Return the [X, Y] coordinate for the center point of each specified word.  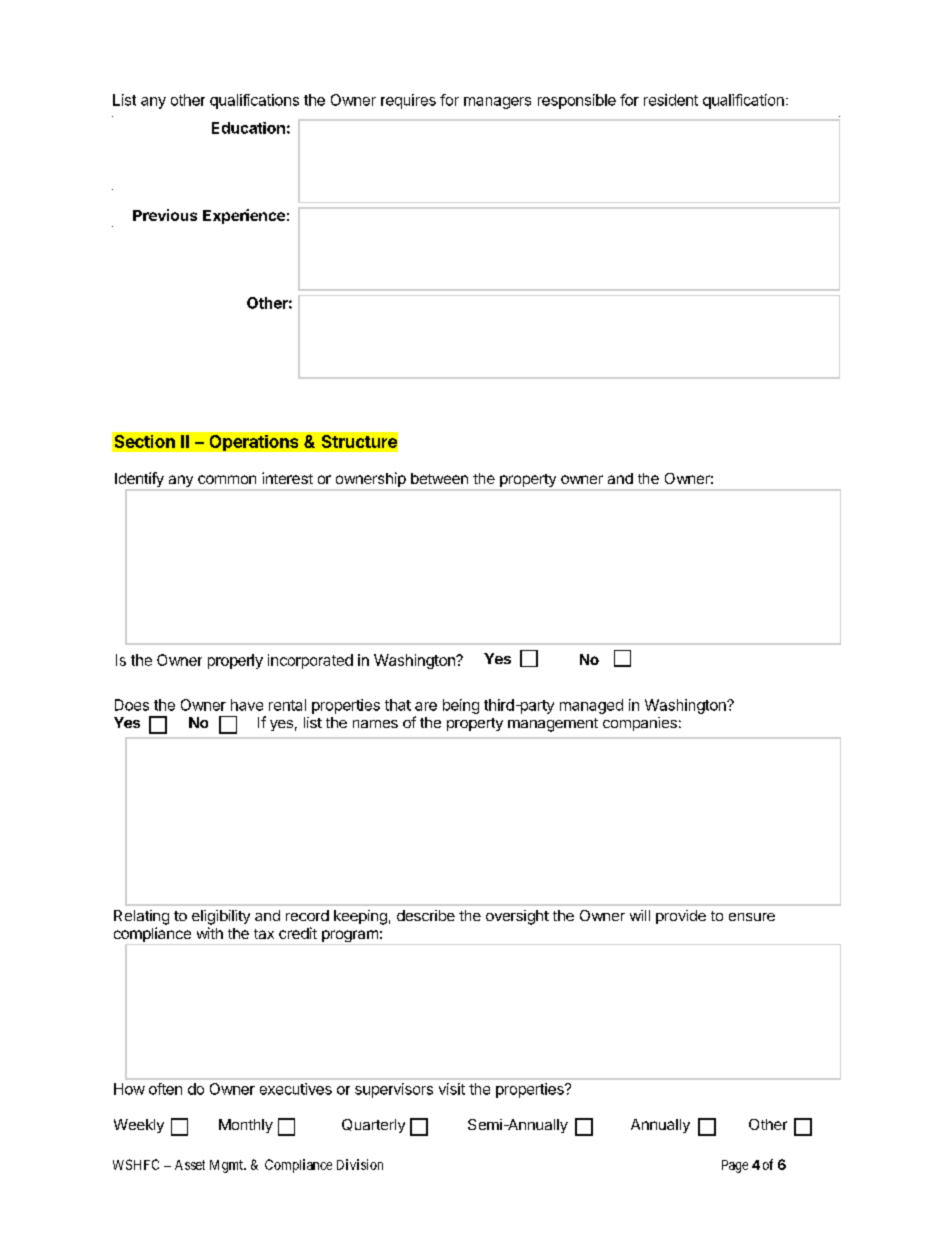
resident [671, 100]
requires [408, 101]
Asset [190, 1165]
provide [681, 917]
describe [426, 915]
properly [235, 661]
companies [640, 724]
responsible [577, 101]
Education [248, 128]
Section [145, 441]
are [426, 706]
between [439, 478]
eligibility [221, 917]
